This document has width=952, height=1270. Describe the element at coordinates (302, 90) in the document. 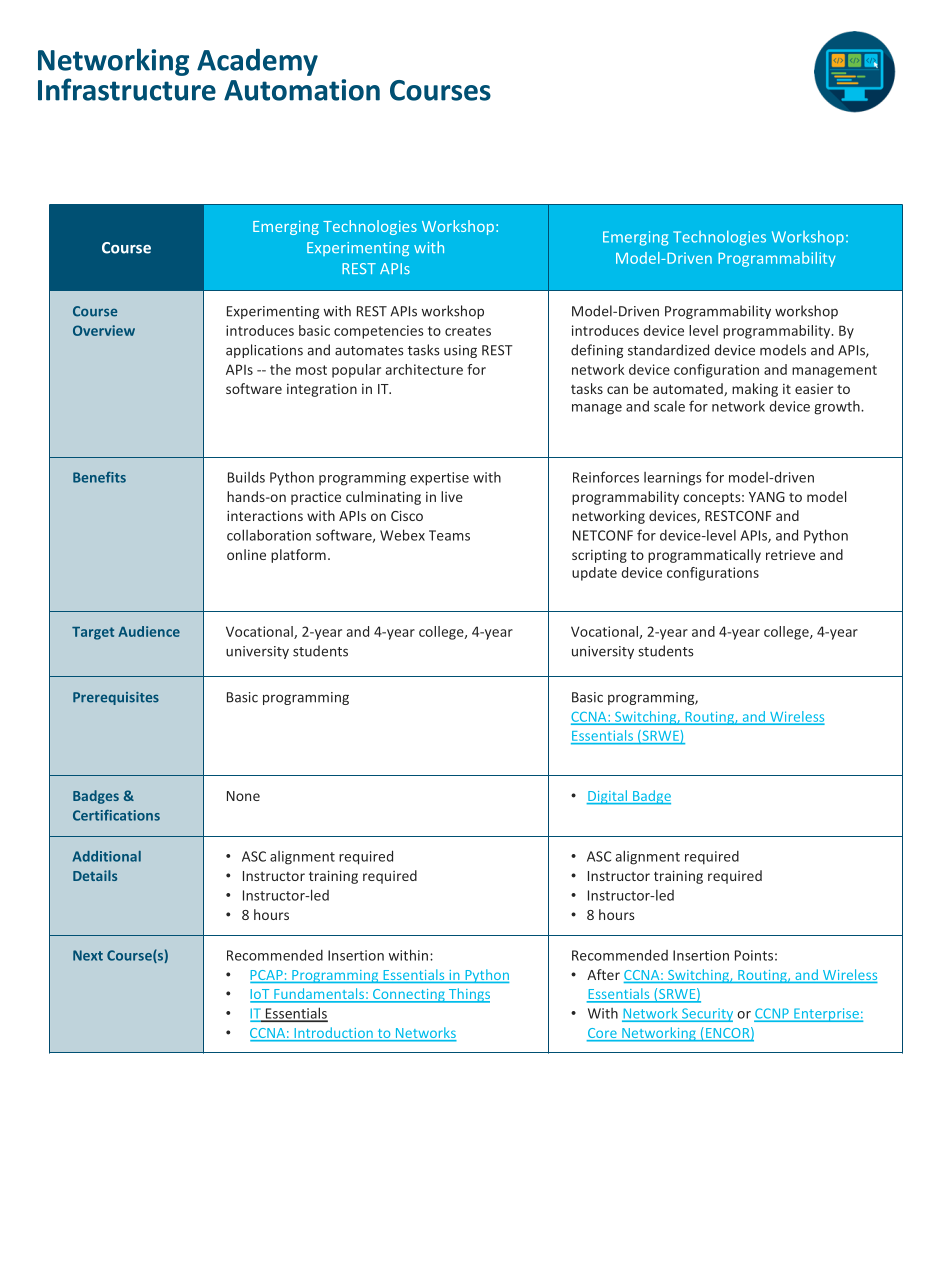

I see `Automation` at that location.
